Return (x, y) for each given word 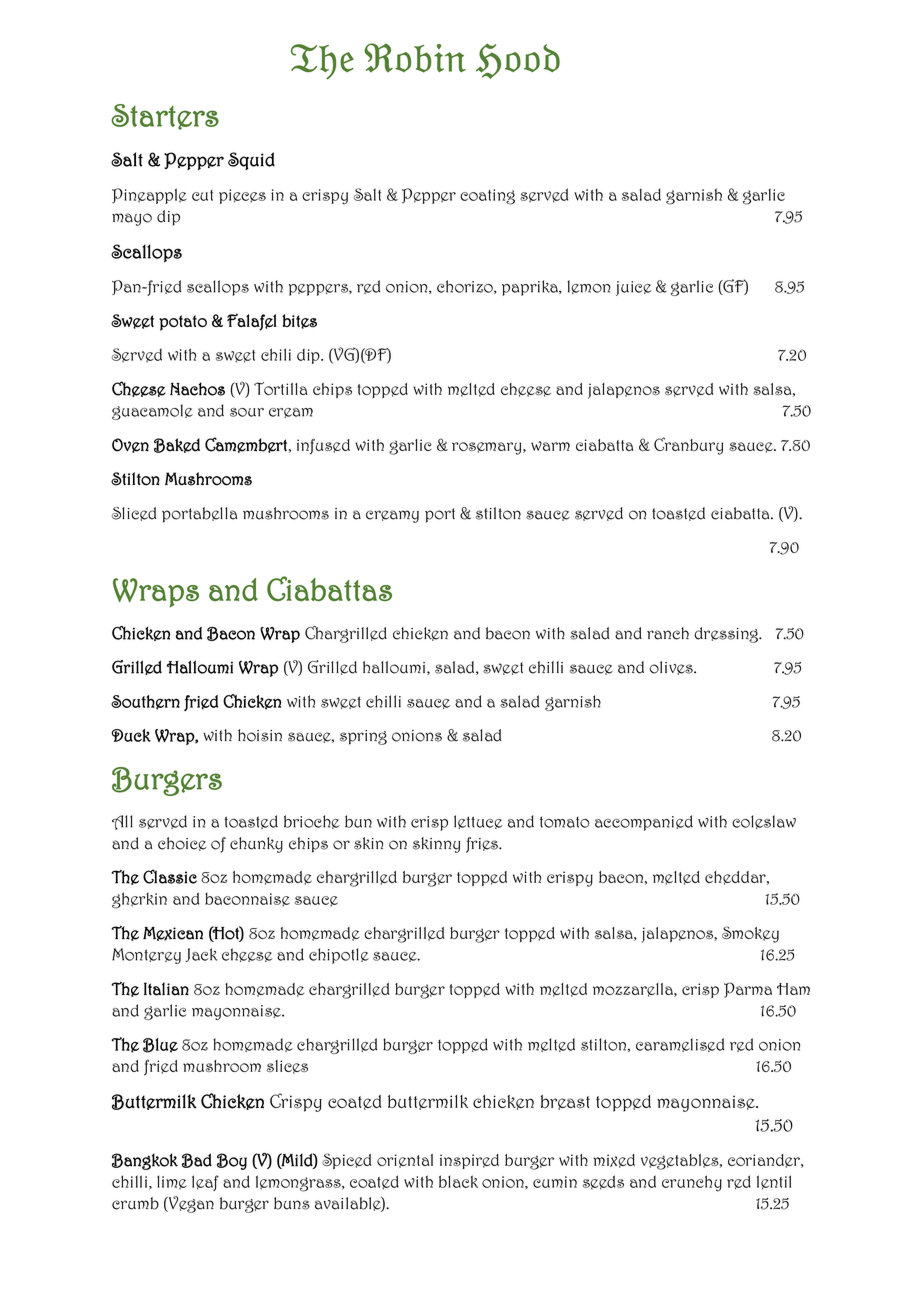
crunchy (692, 1183)
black (458, 1181)
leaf (205, 1183)
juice (633, 288)
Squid (251, 161)
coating (487, 197)
